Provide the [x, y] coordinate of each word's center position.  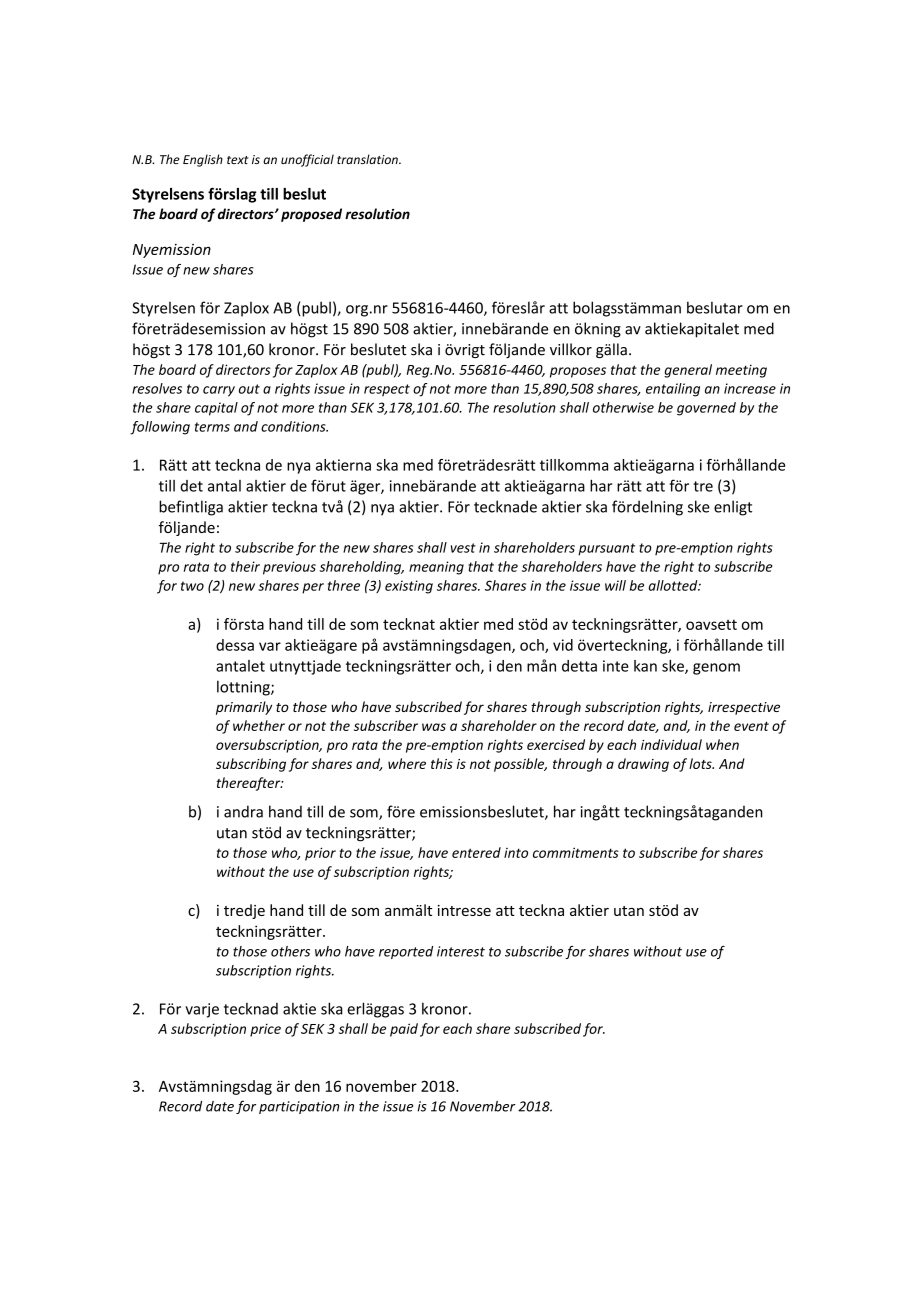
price [265, 1030]
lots [701, 763]
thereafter [250, 784]
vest [463, 548]
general [688, 371]
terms [212, 427]
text [237, 160]
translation [368, 159]
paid [404, 1030]
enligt [733, 508]
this [442, 763]
